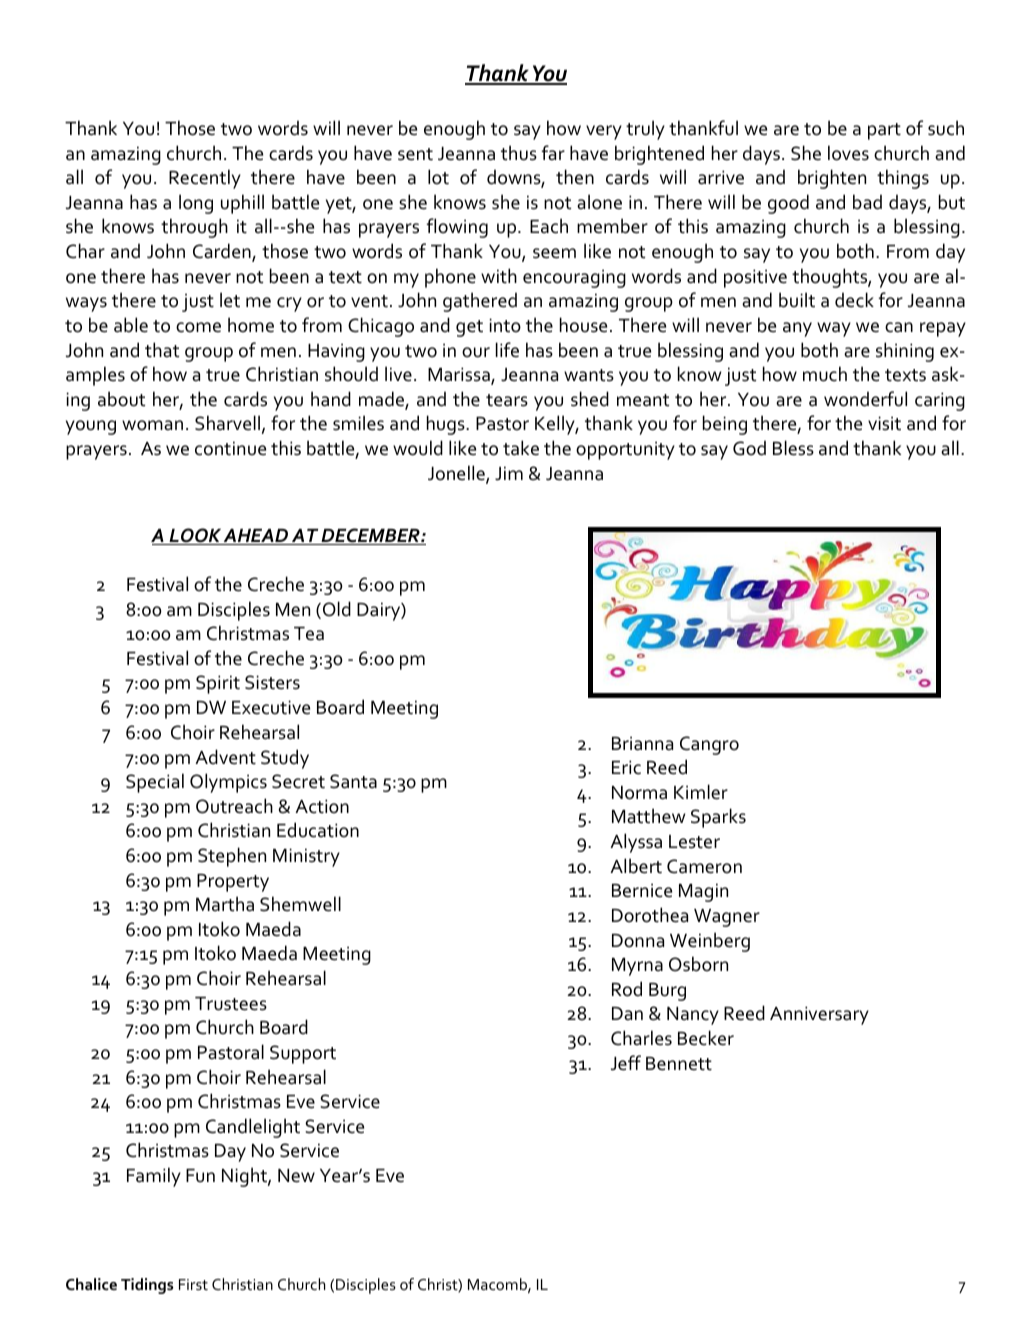 The image size is (1029, 1331). Describe the element at coordinates (195, 536) in the screenshot. I see `LOOK` at that location.
